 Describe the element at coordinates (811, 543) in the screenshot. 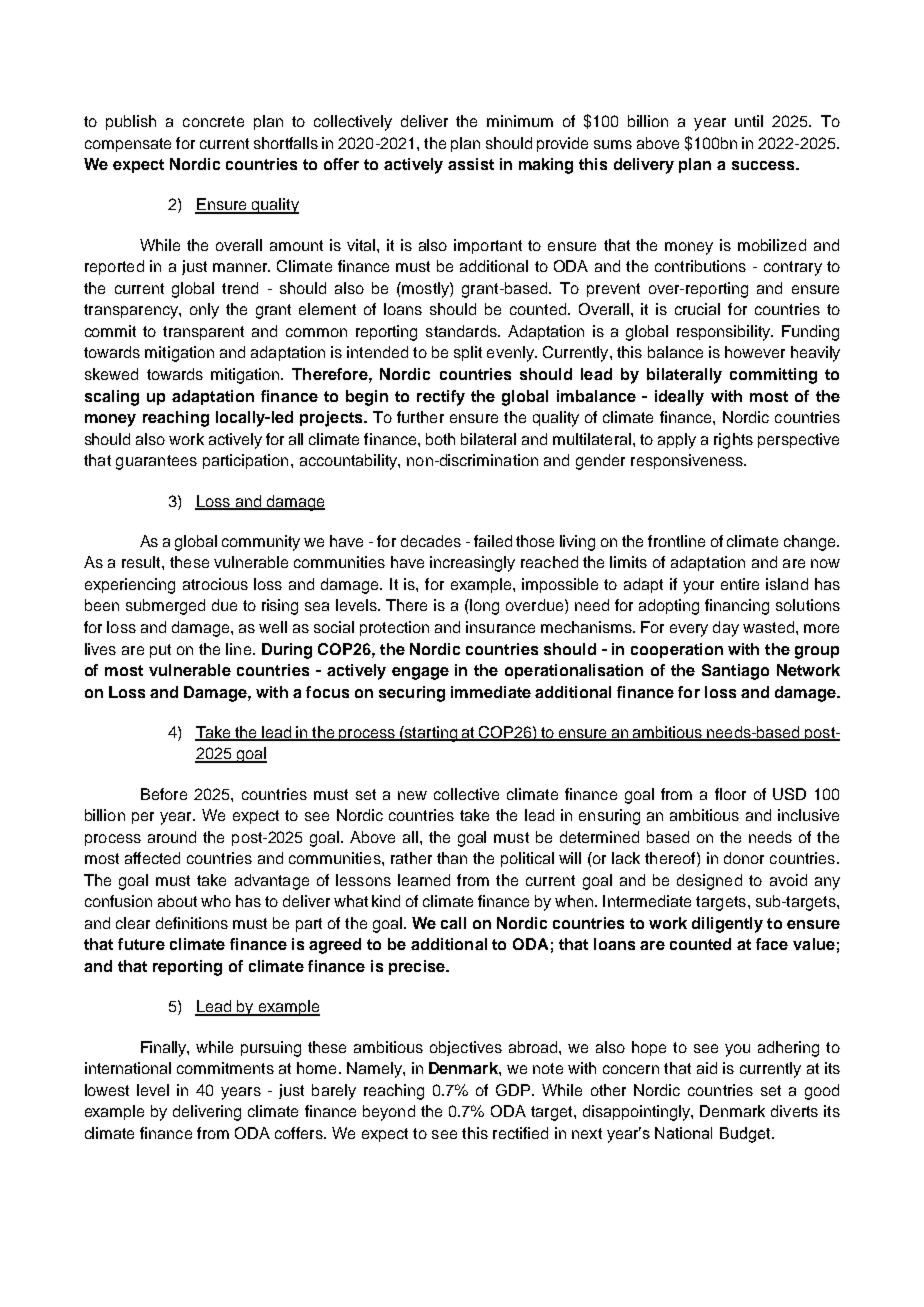

I see `change` at that location.
